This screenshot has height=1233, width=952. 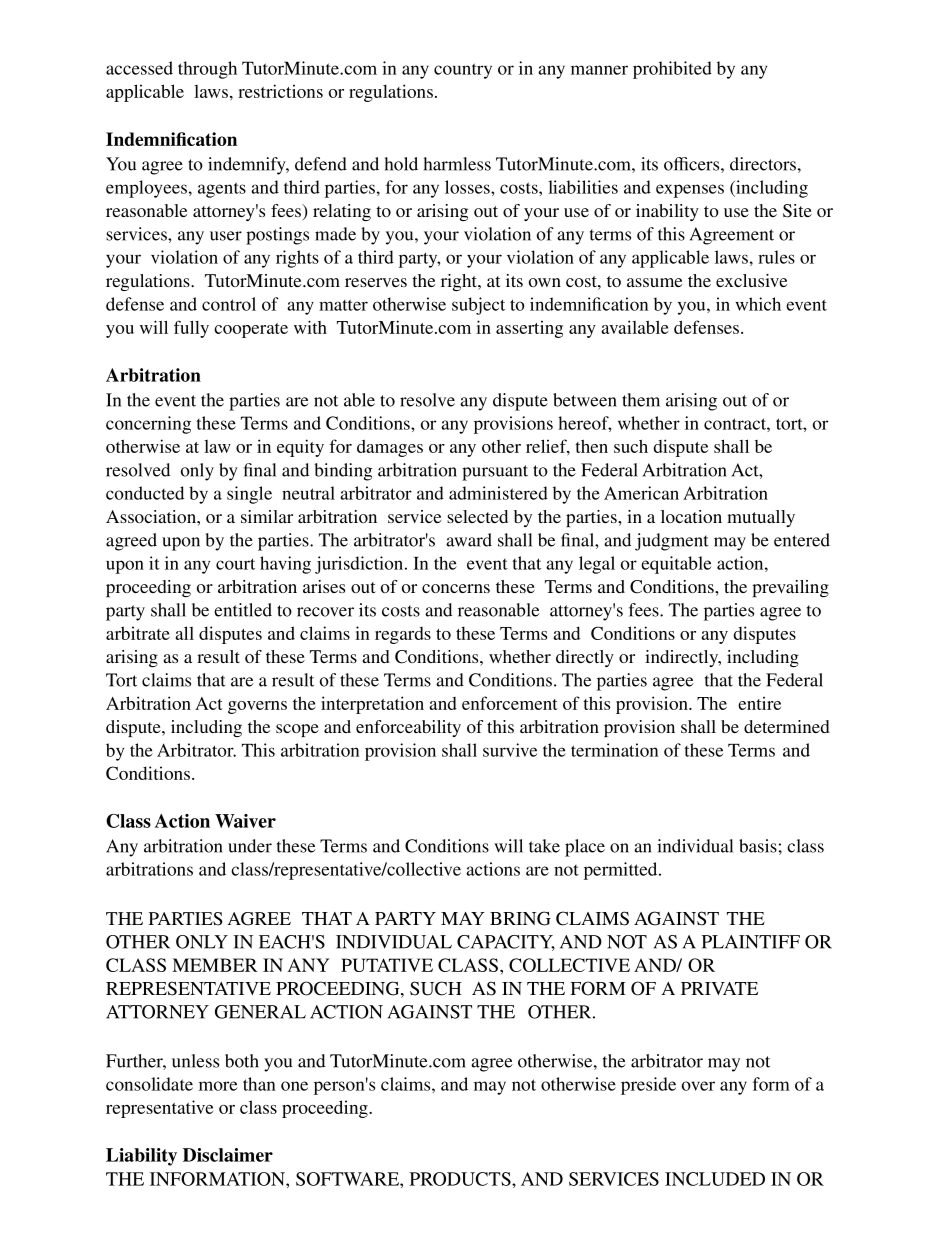 I want to click on under, so click(x=250, y=846).
